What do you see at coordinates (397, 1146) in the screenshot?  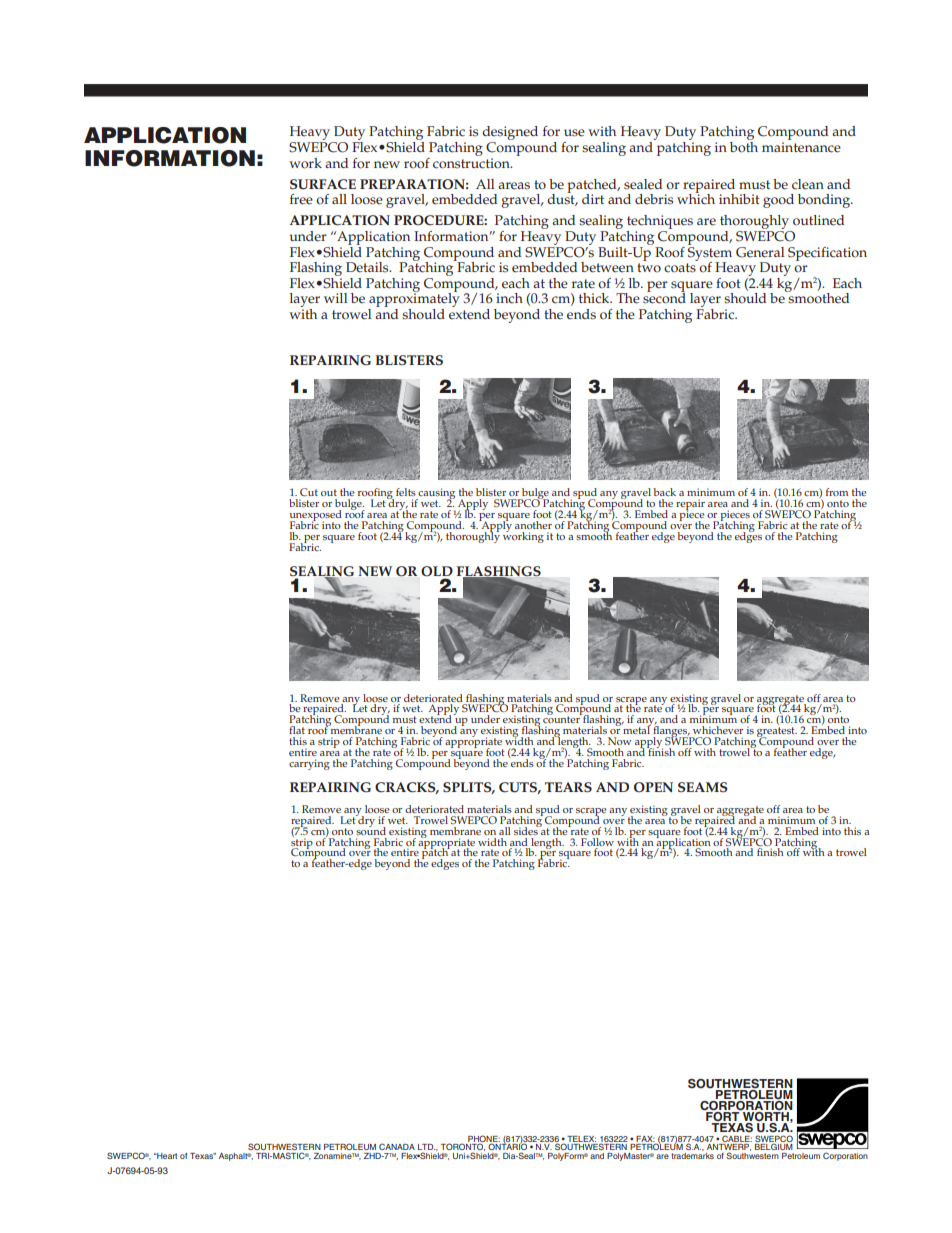 I see `CANADA` at bounding box center [397, 1146].
